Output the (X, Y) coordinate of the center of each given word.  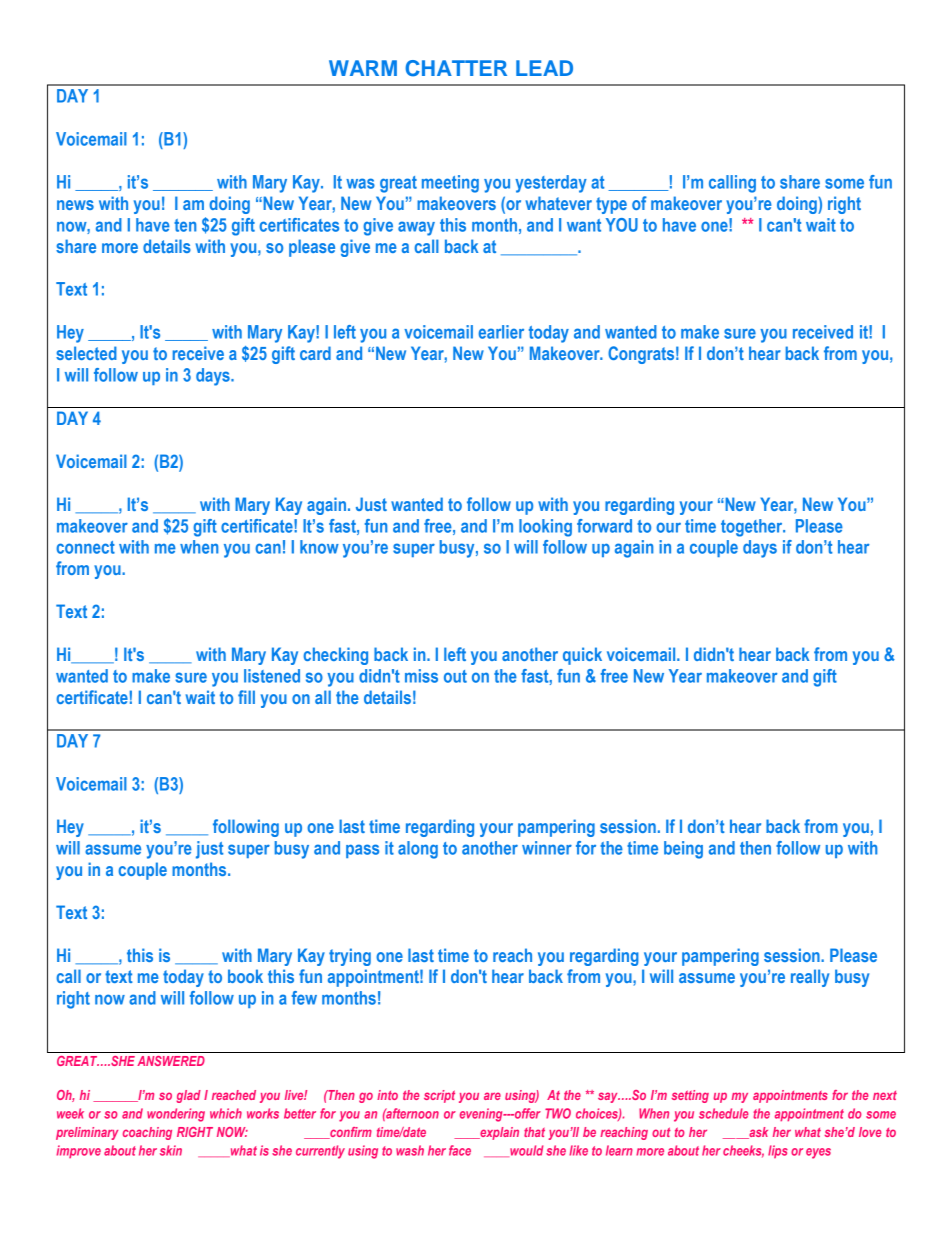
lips (778, 1151)
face (460, 1150)
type (611, 205)
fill (246, 697)
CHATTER (456, 68)
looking (545, 528)
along (418, 850)
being (683, 850)
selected (86, 353)
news (75, 205)
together (753, 528)
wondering (176, 1115)
